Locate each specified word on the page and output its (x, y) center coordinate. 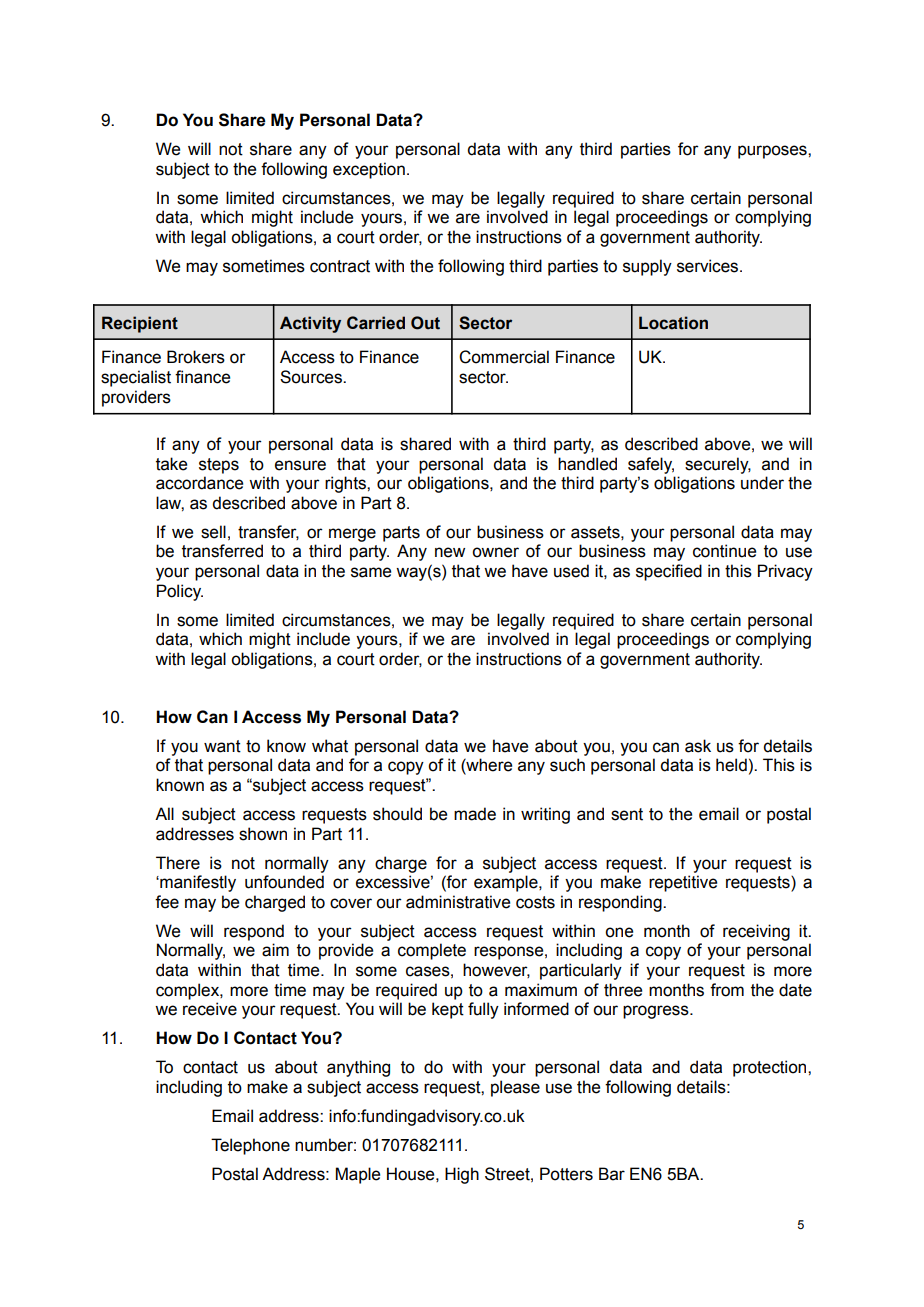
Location (673, 323)
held (731, 765)
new (450, 552)
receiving (756, 932)
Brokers (196, 357)
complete (432, 951)
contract (340, 266)
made (475, 814)
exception (369, 170)
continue (724, 551)
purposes (773, 152)
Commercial (504, 357)
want (222, 746)
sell (213, 532)
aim (275, 950)
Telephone (250, 1146)
